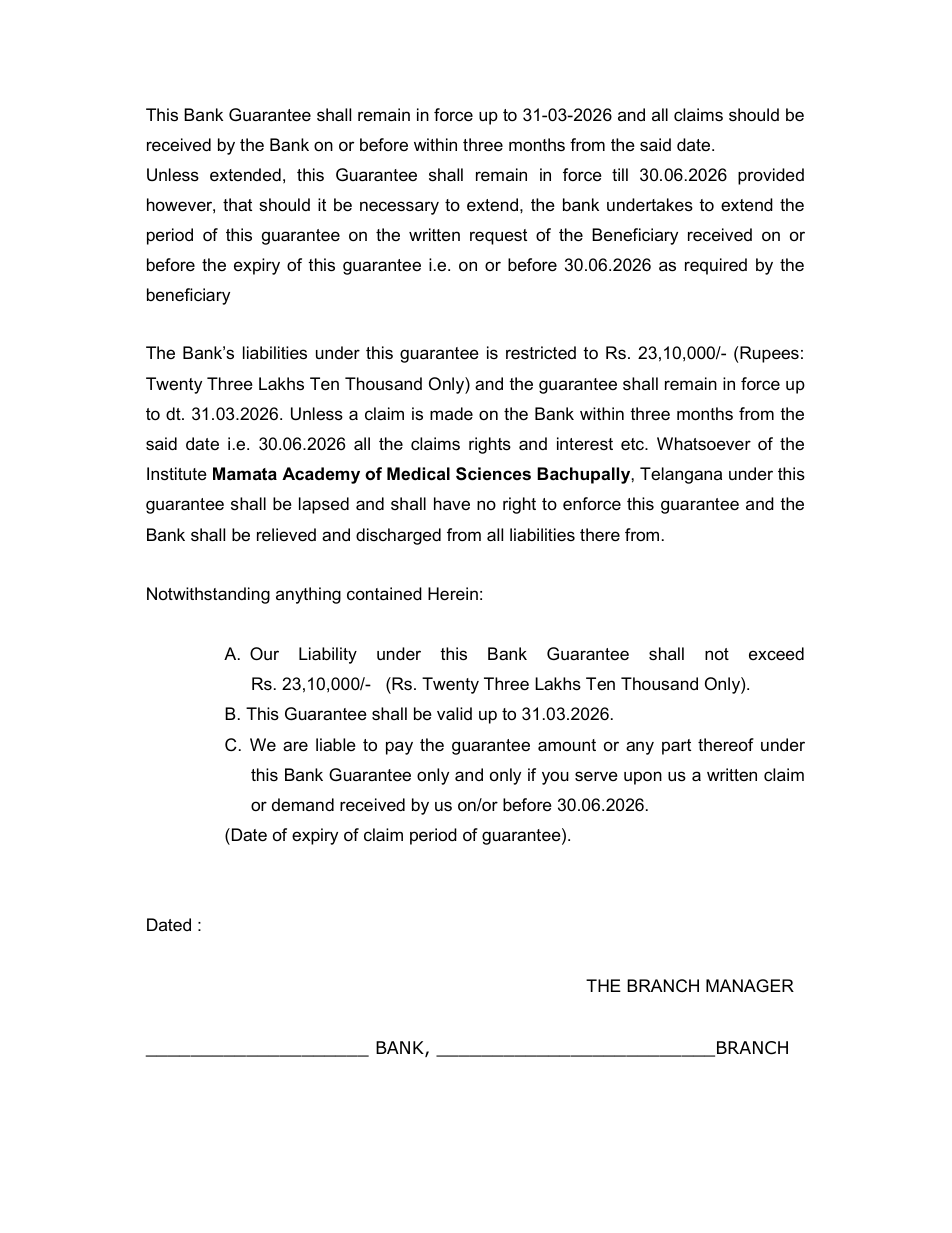 The width and height of the screenshot is (952, 1233). Describe the element at coordinates (454, 714) in the screenshot. I see `valid` at that location.
